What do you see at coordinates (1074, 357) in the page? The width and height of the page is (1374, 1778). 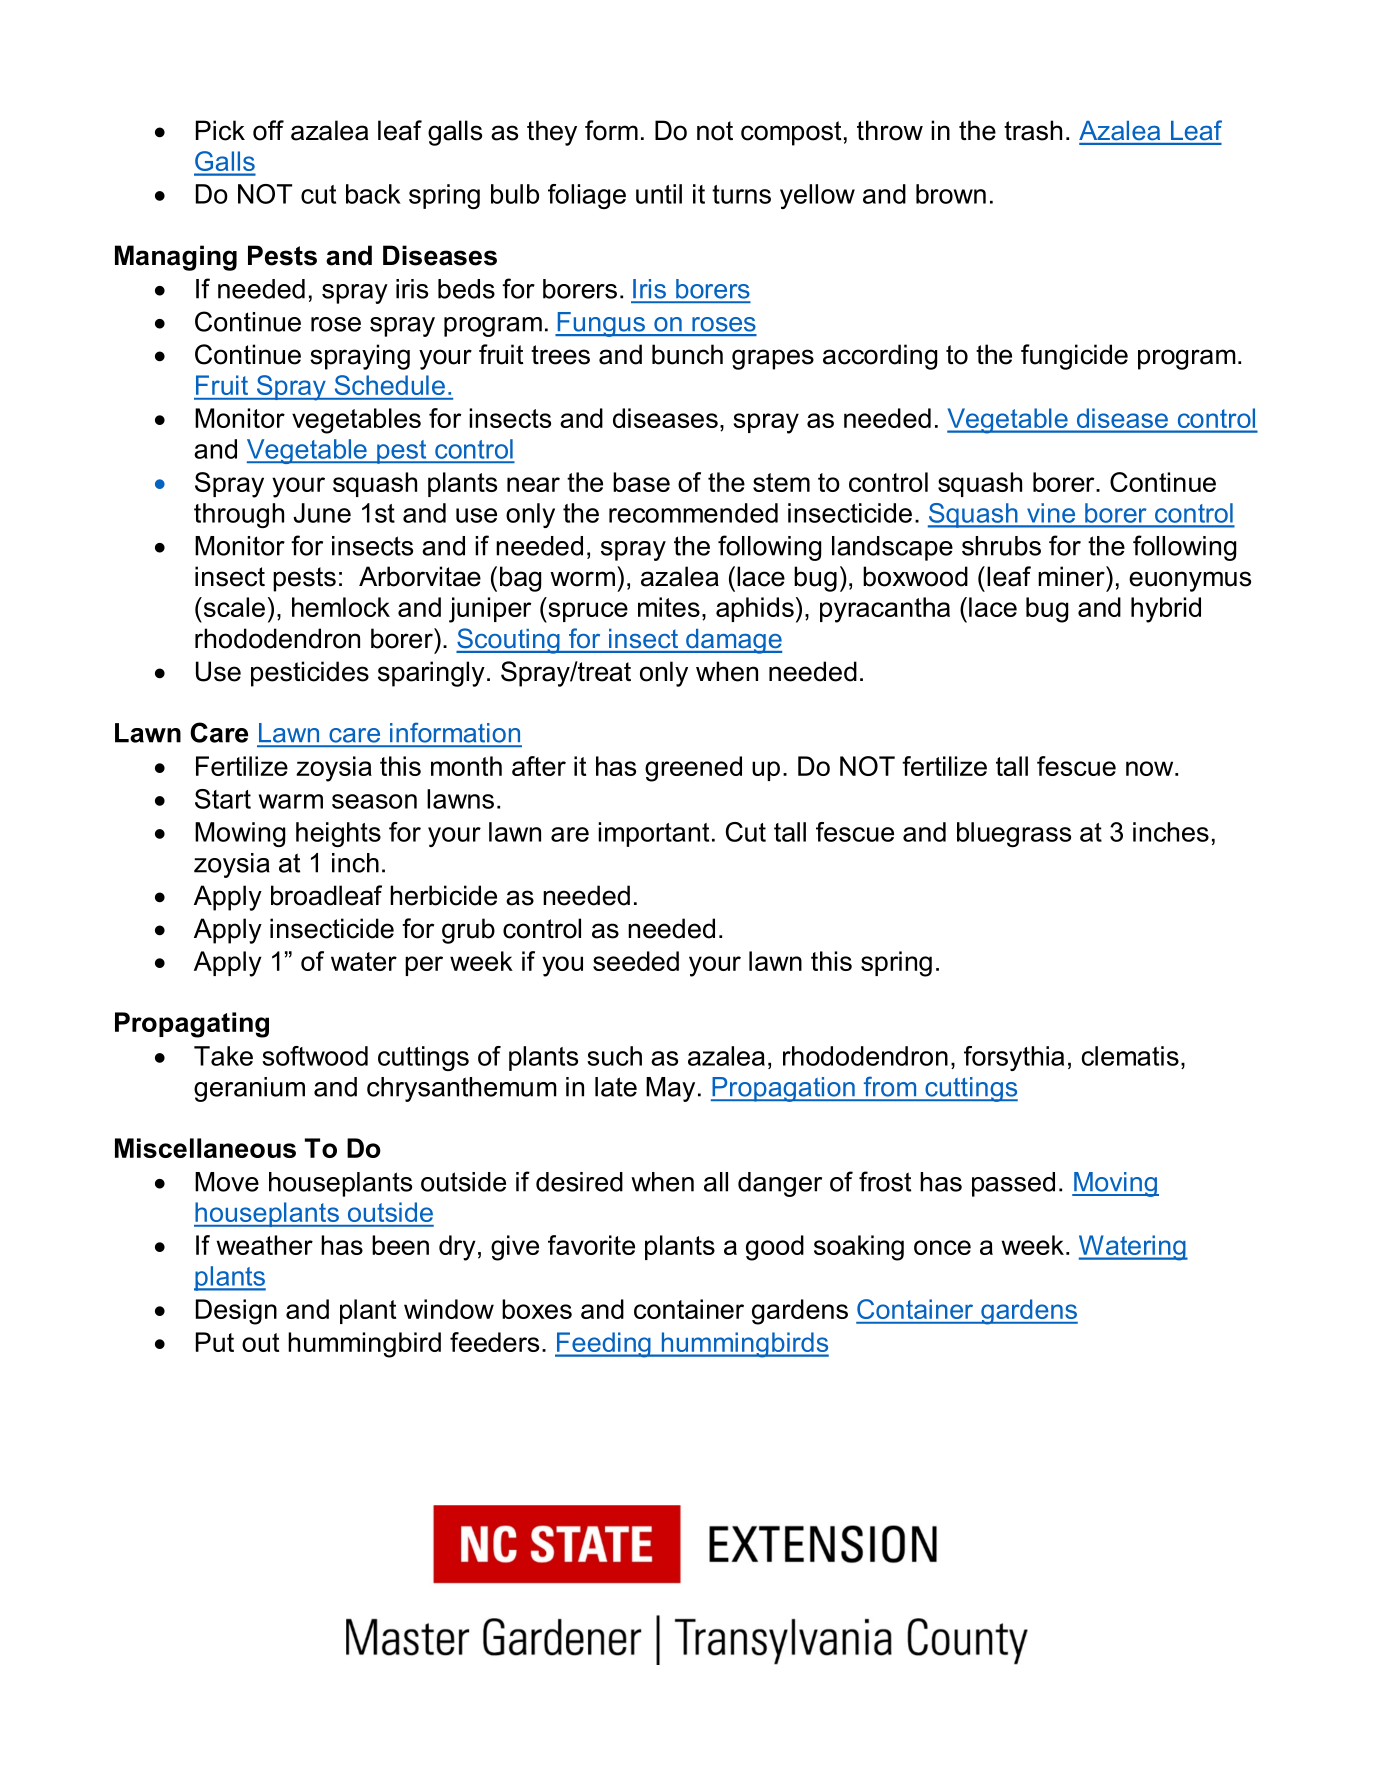 I see `fungicide` at bounding box center [1074, 357].
